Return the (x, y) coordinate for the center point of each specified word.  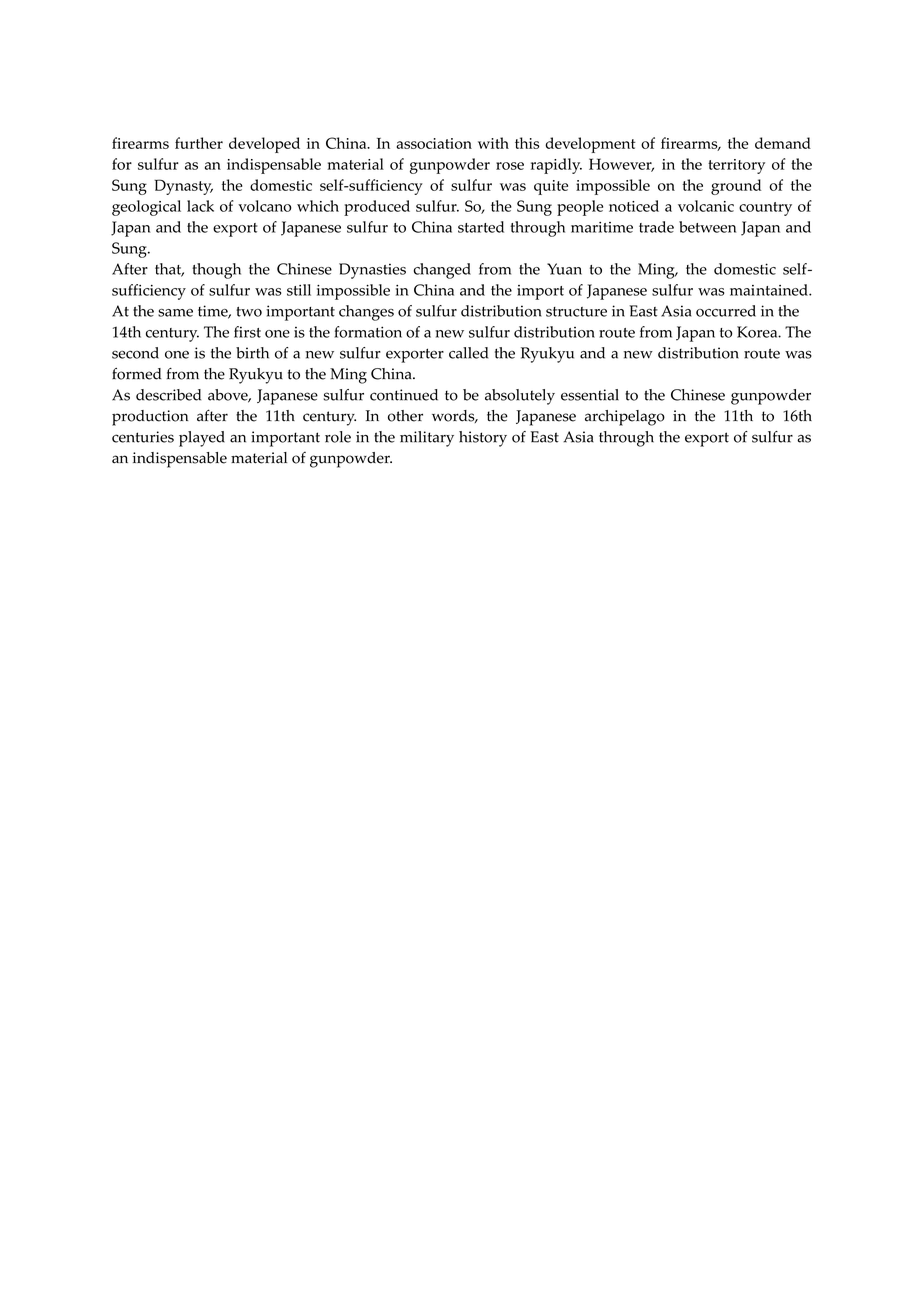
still (299, 290)
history (483, 439)
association (434, 143)
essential (590, 395)
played (202, 439)
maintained (770, 290)
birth (252, 353)
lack (200, 206)
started (481, 227)
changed (442, 271)
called (468, 353)
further (199, 143)
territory (736, 166)
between (707, 227)
